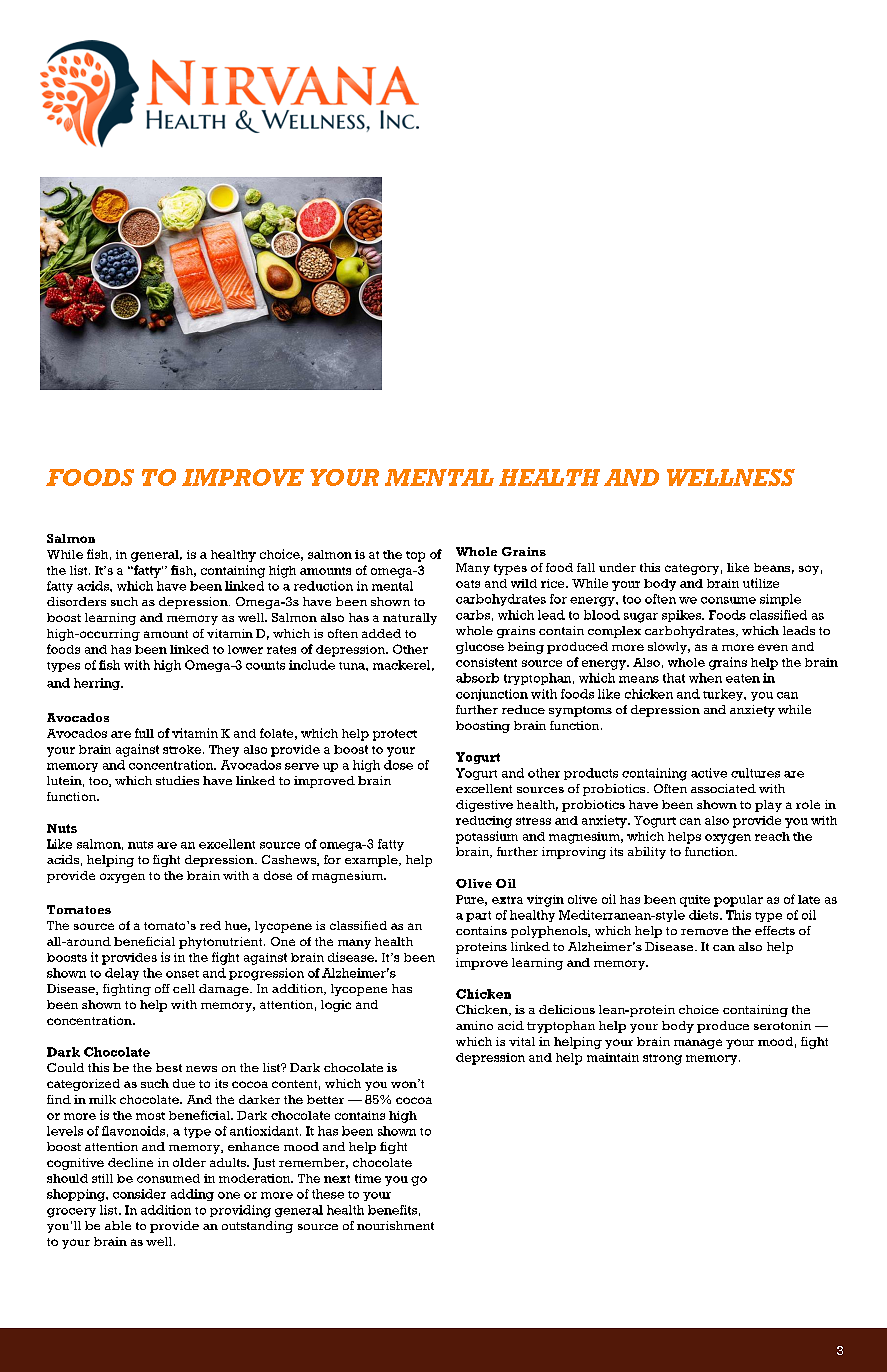 The height and width of the screenshot is (1372, 887). Describe the element at coordinates (698, 1044) in the screenshot. I see `manage` at that location.
